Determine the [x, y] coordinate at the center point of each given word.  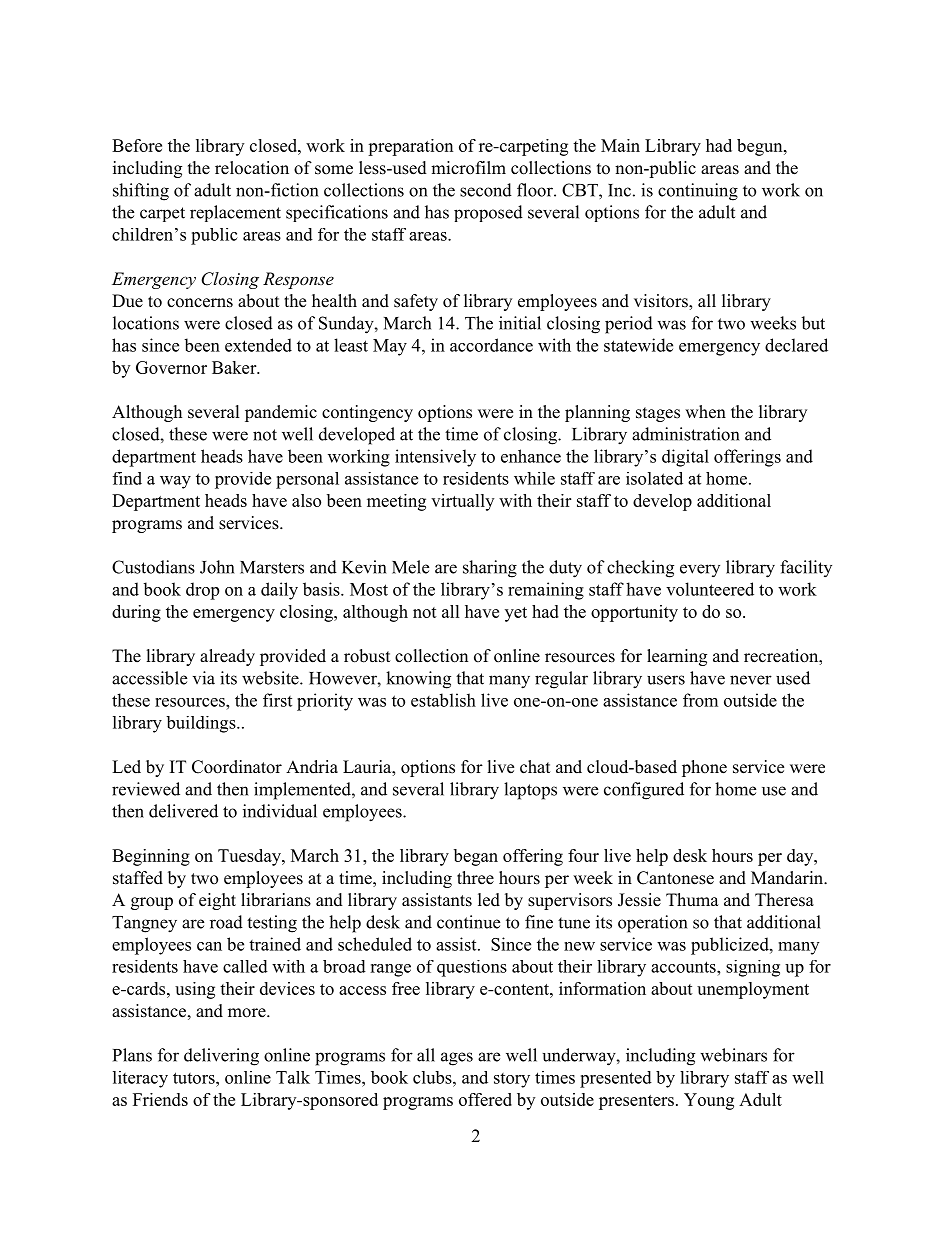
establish [443, 700]
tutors [195, 1078]
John [217, 567]
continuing [698, 192]
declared [796, 345]
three [475, 878]
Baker [235, 367]
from [700, 700]
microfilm [468, 168]
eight [217, 901]
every [700, 570]
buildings [202, 724]
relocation [252, 168]
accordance [491, 345]
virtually [462, 502]
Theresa [784, 900]
